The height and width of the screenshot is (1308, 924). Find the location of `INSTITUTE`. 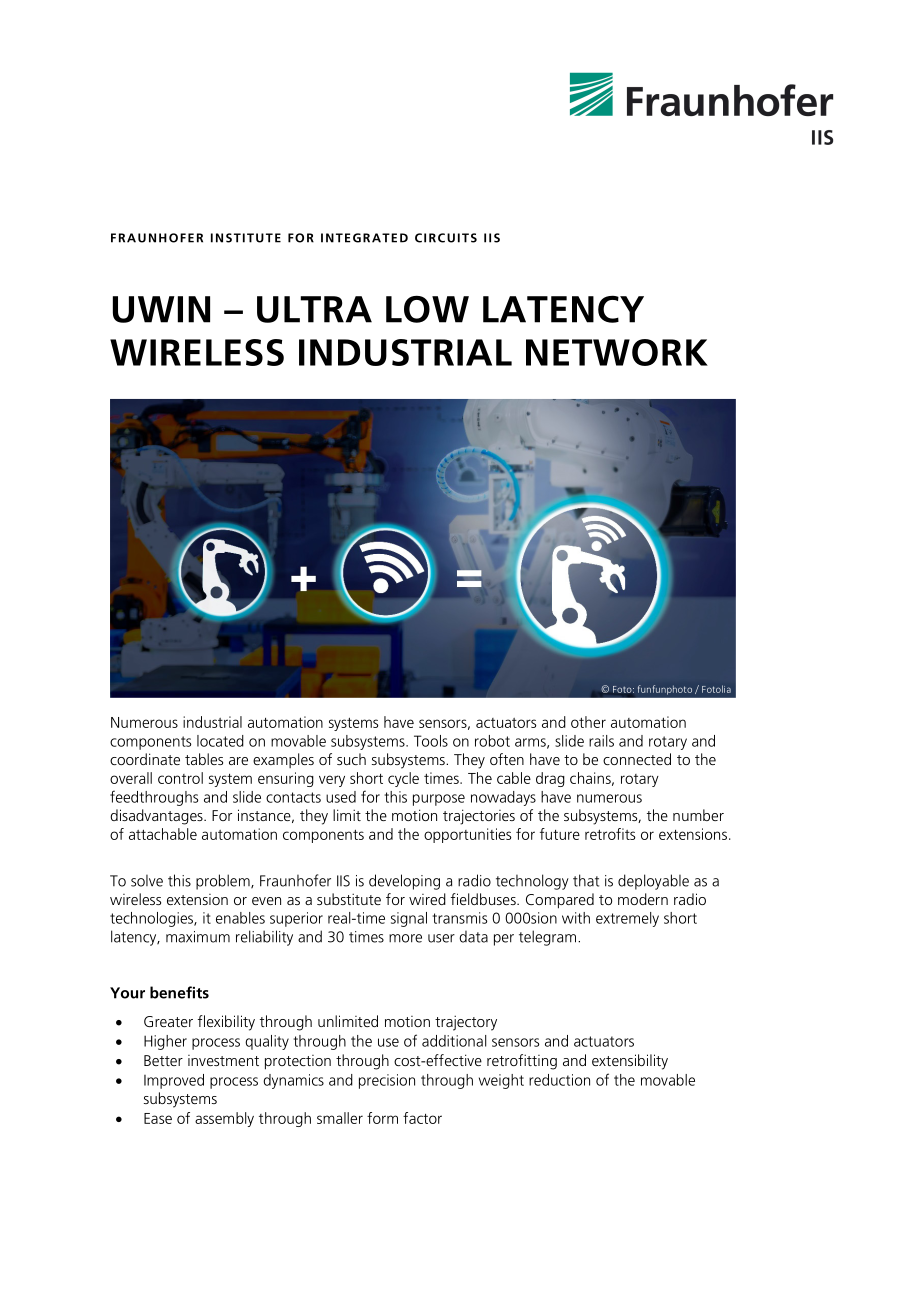

INSTITUTE is located at coordinates (246, 238).
